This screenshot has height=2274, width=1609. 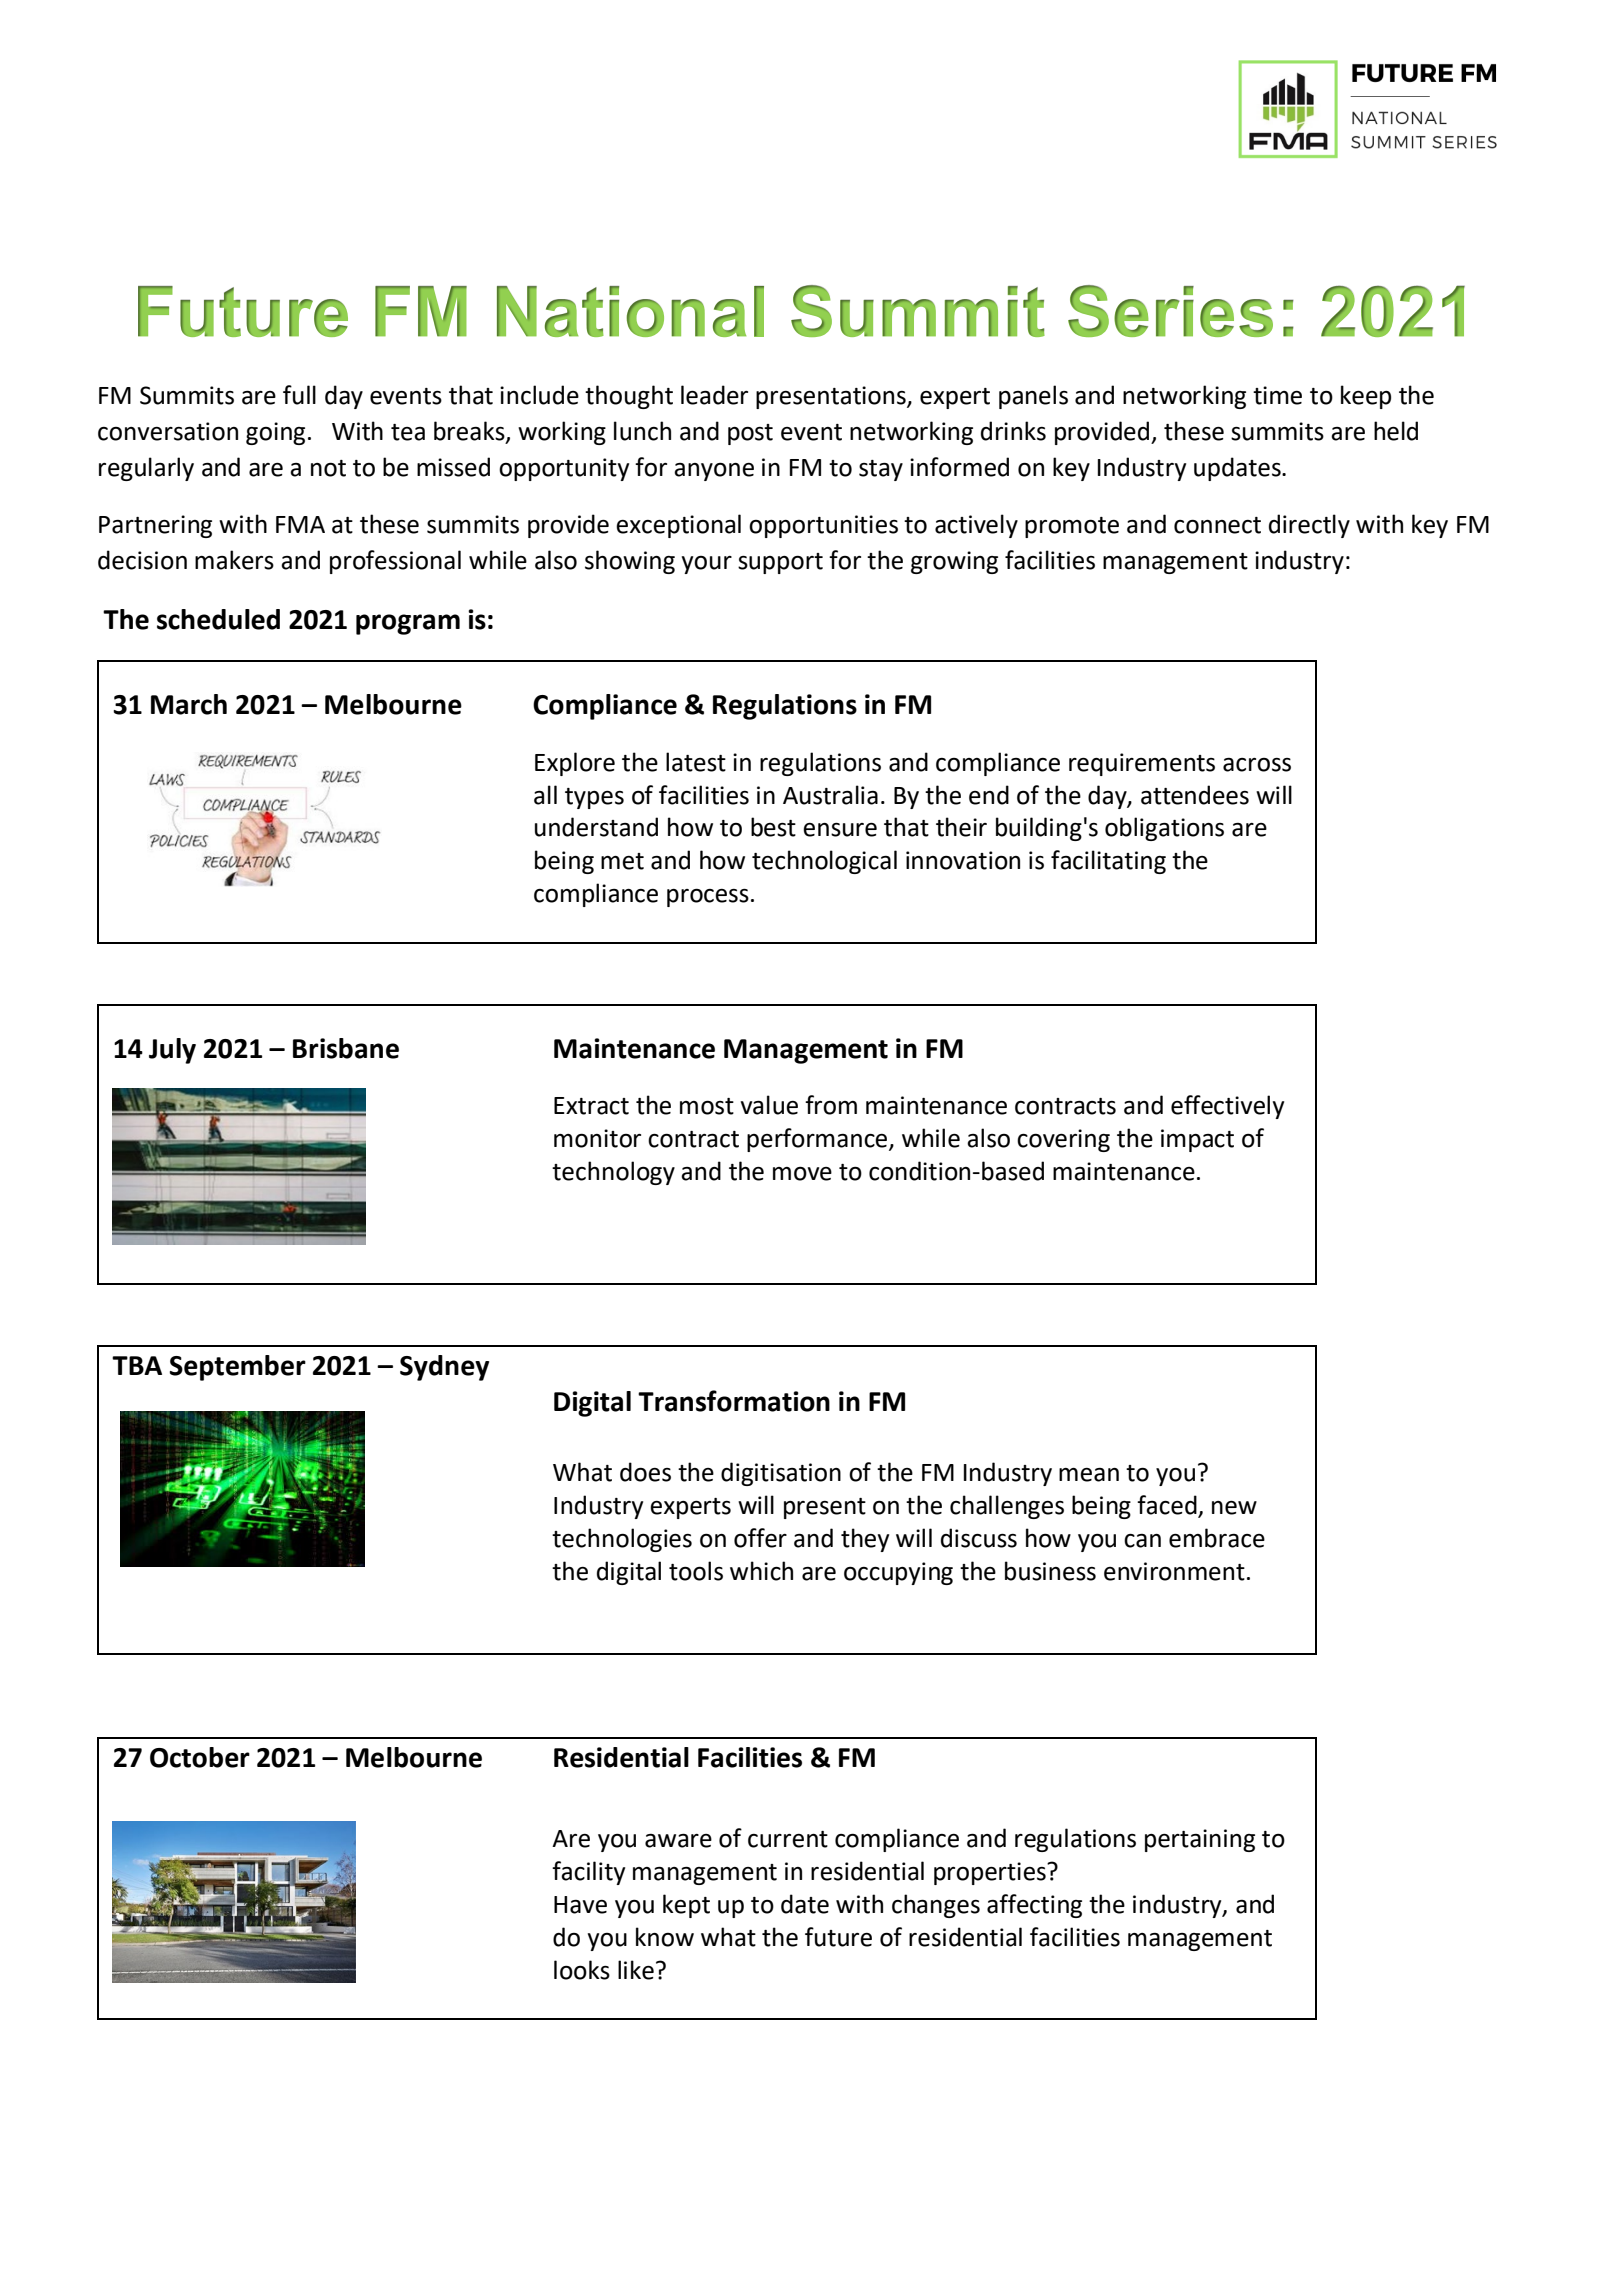 What do you see at coordinates (818, 1140) in the screenshot?
I see `performance` at bounding box center [818, 1140].
